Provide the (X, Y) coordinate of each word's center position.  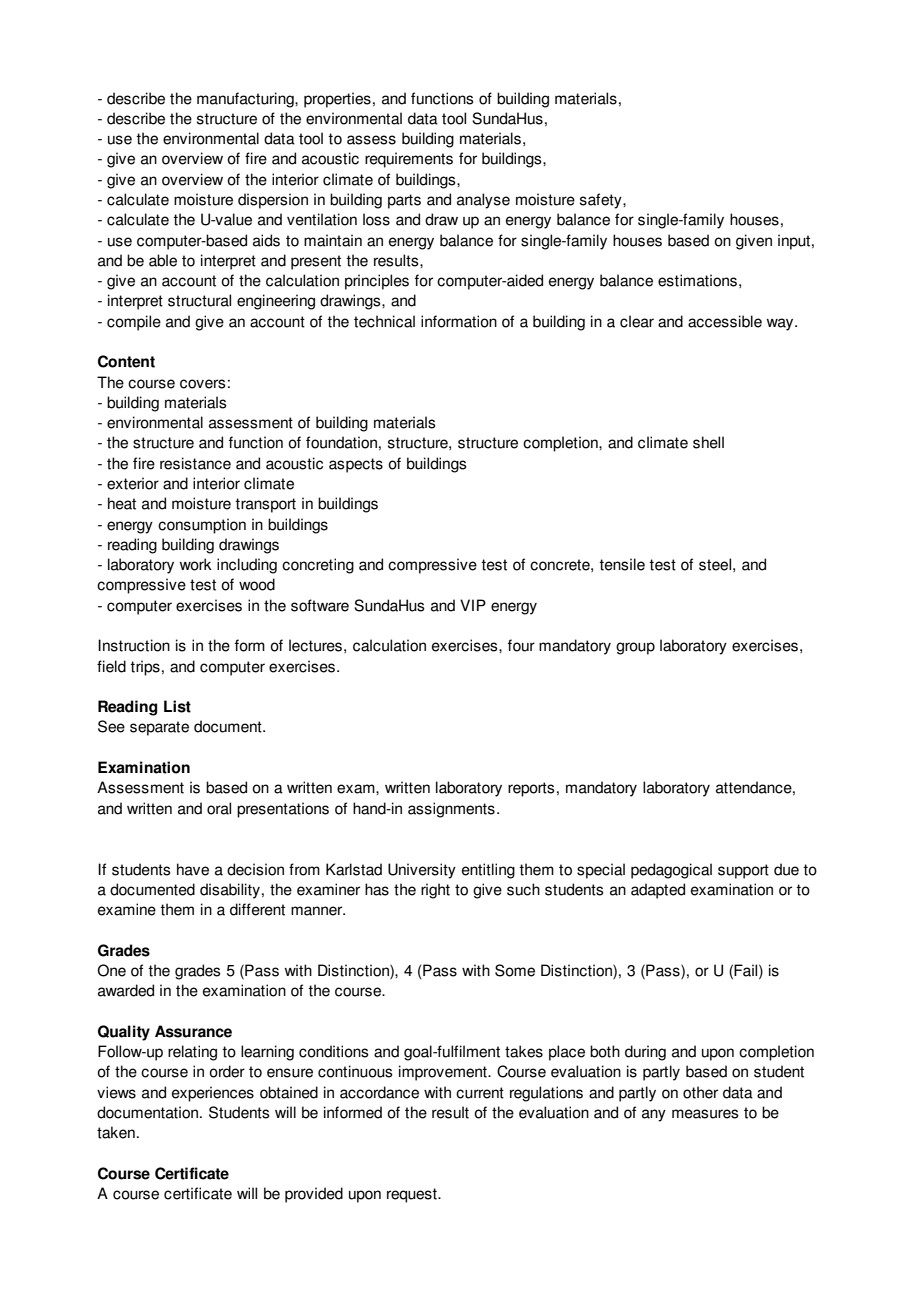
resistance (195, 463)
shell (708, 442)
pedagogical (671, 871)
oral (219, 808)
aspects (356, 465)
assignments (451, 810)
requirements (409, 160)
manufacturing (246, 100)
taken (116, 1132)
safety (602, 201)
